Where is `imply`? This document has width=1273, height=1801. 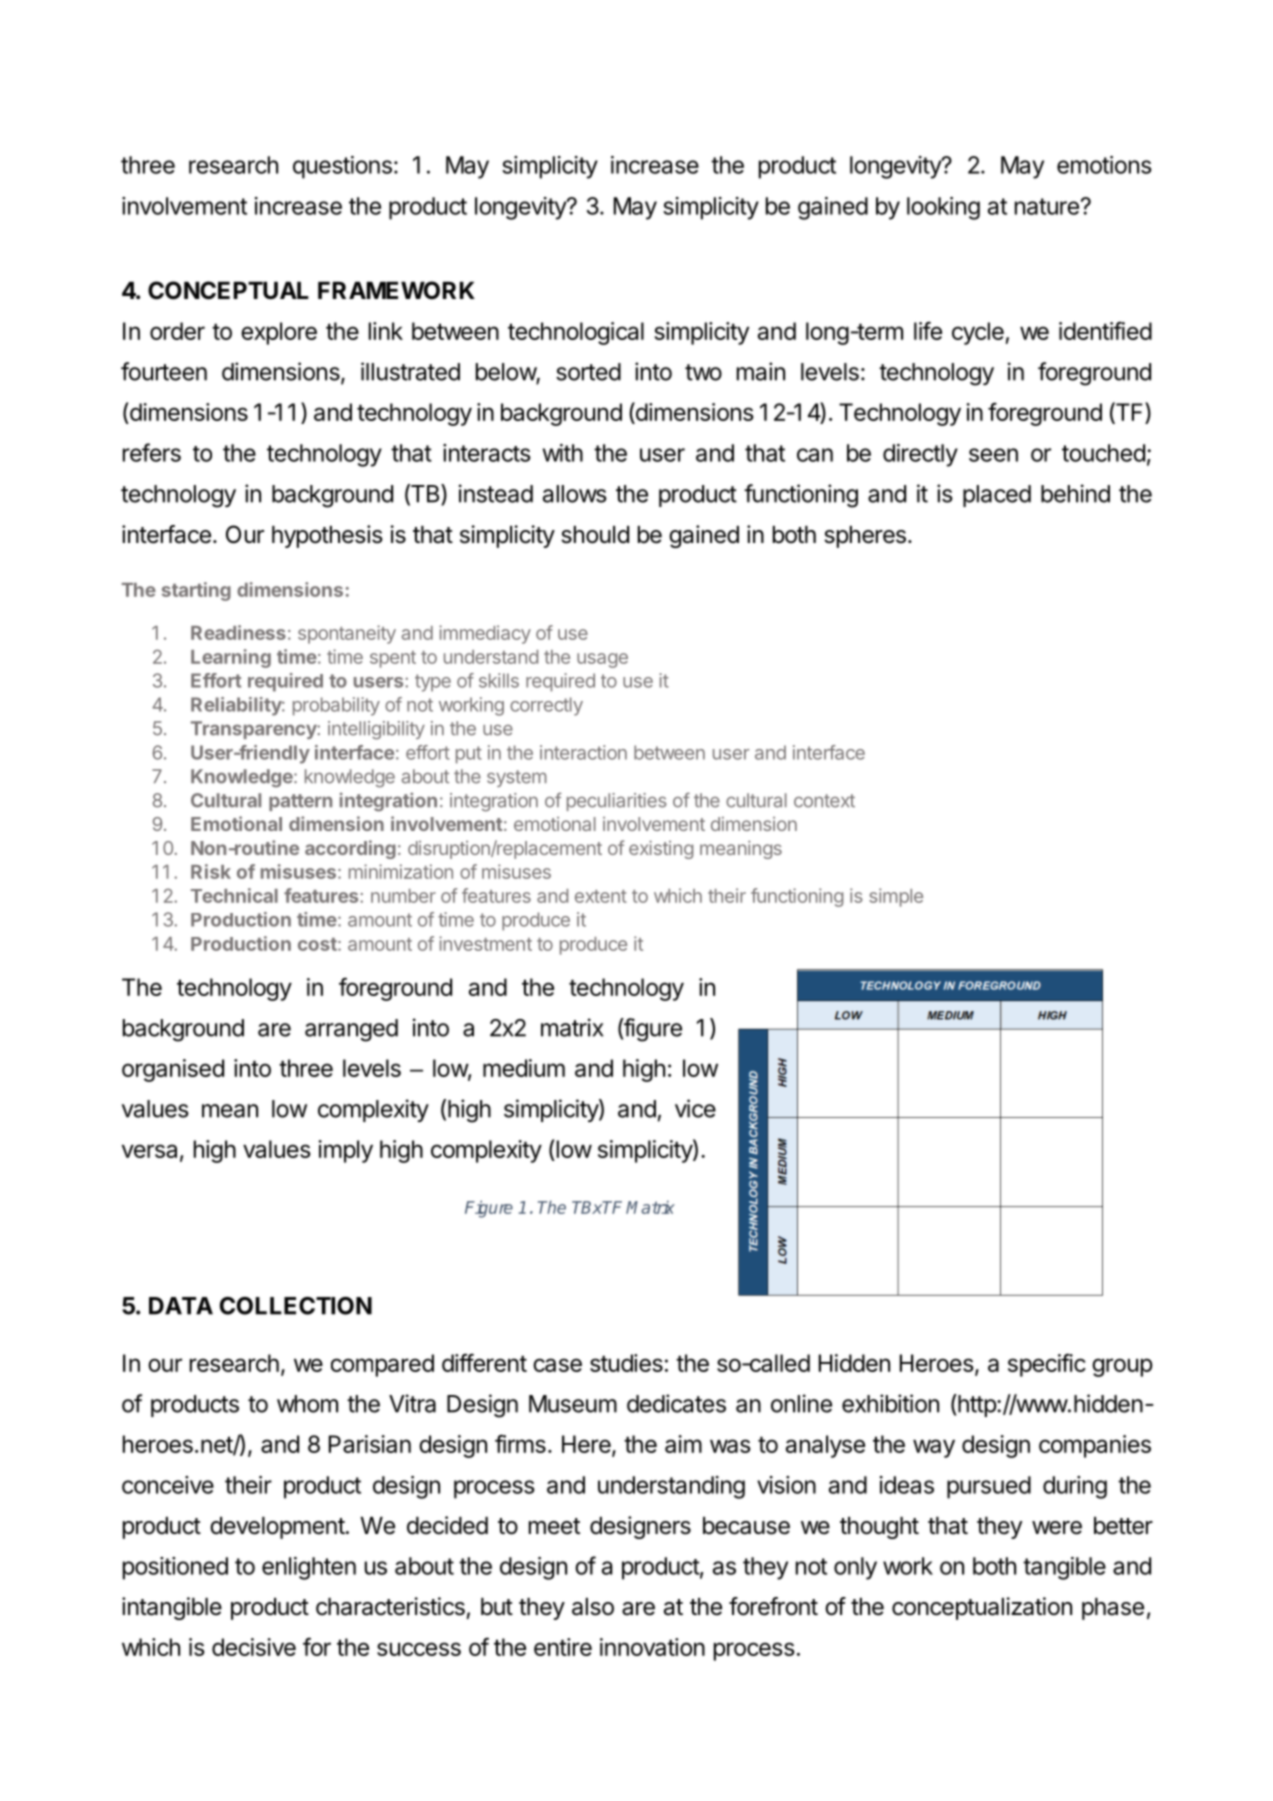
imply is located at coordinates (345, 1151).
